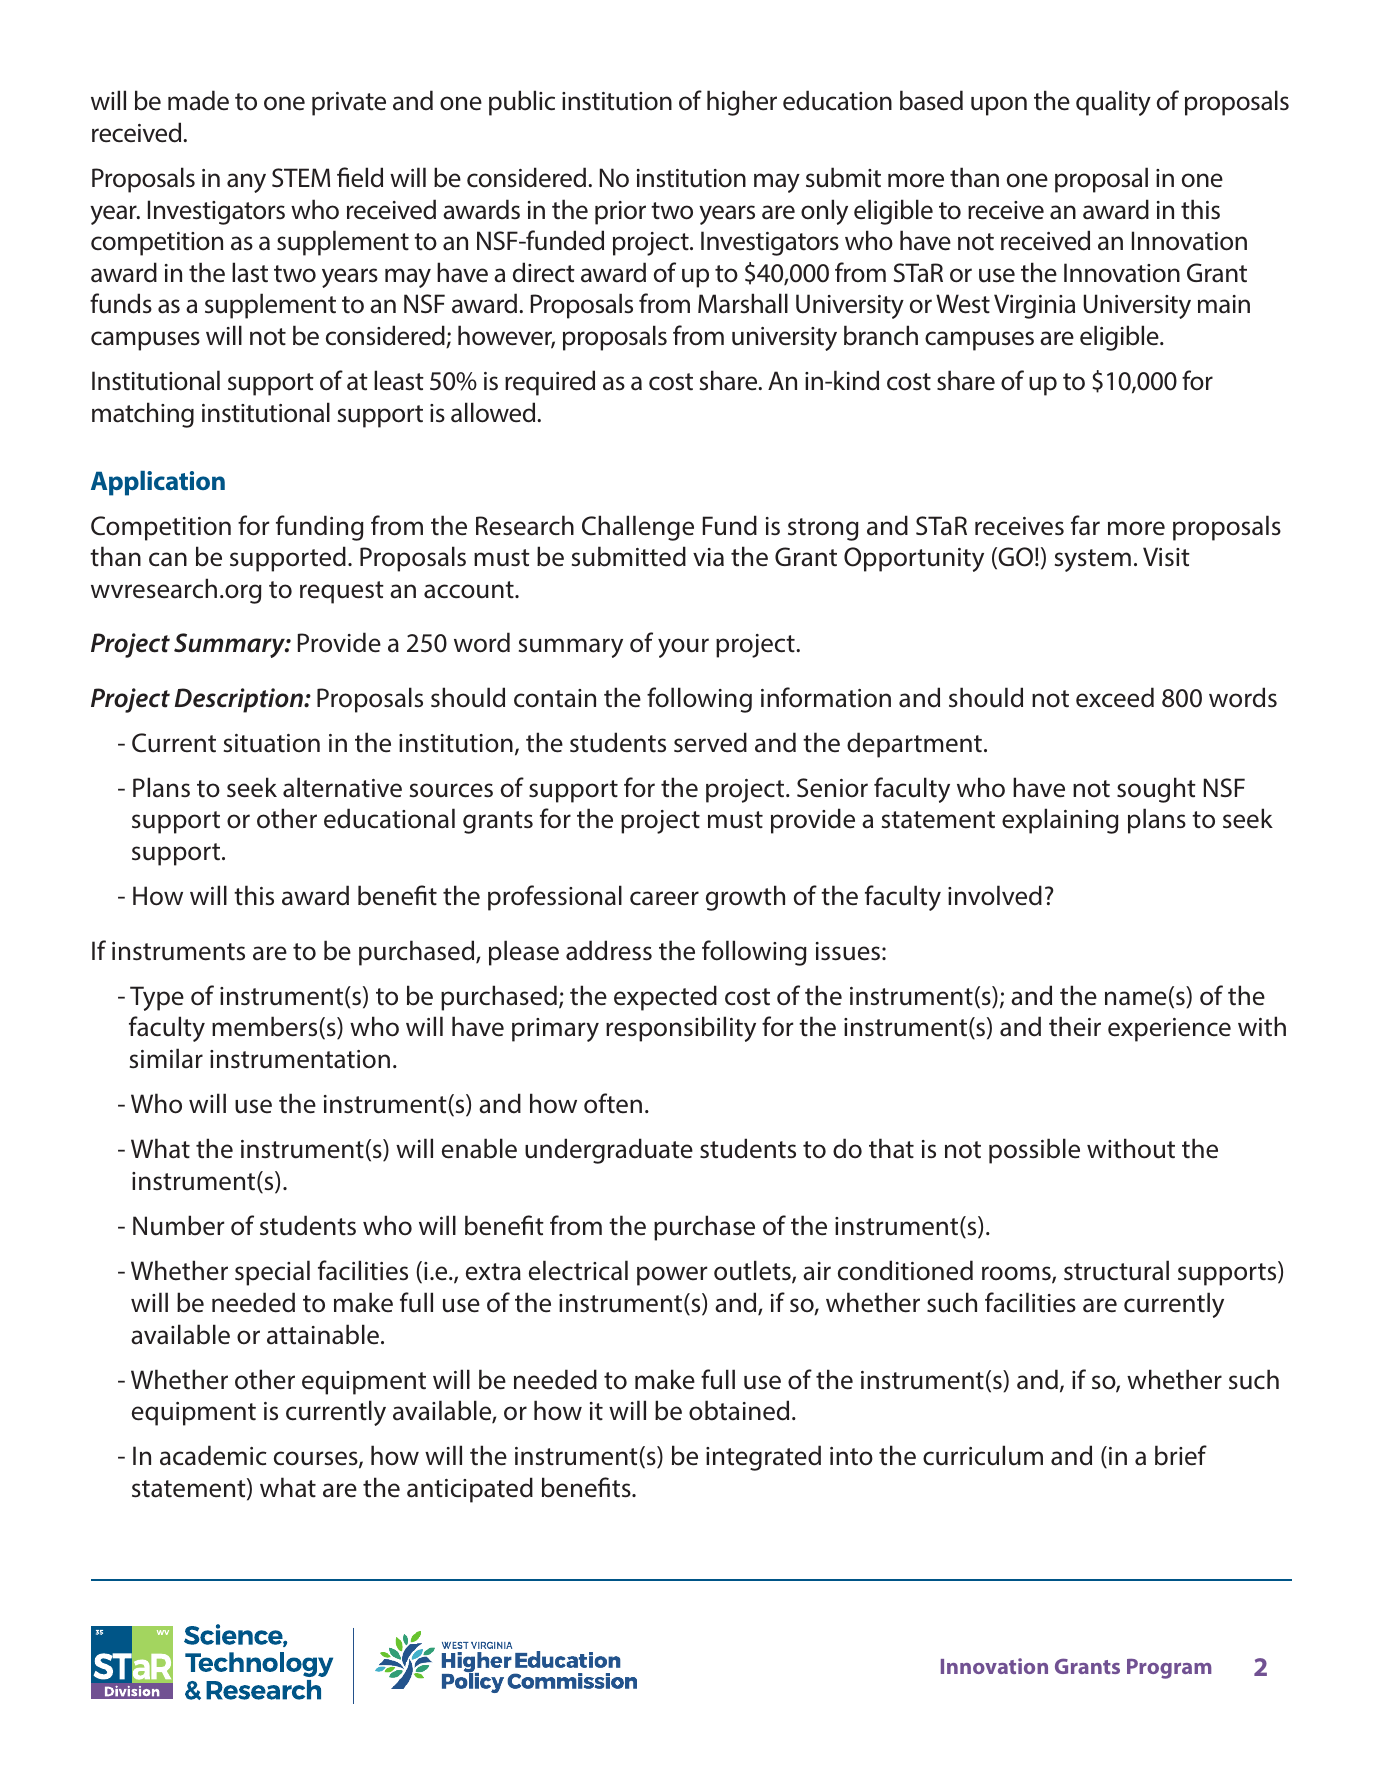 Image resolution: width=1382 pixels, height=1789 pixels. I want to click on integrated, so click(763, 1458).
